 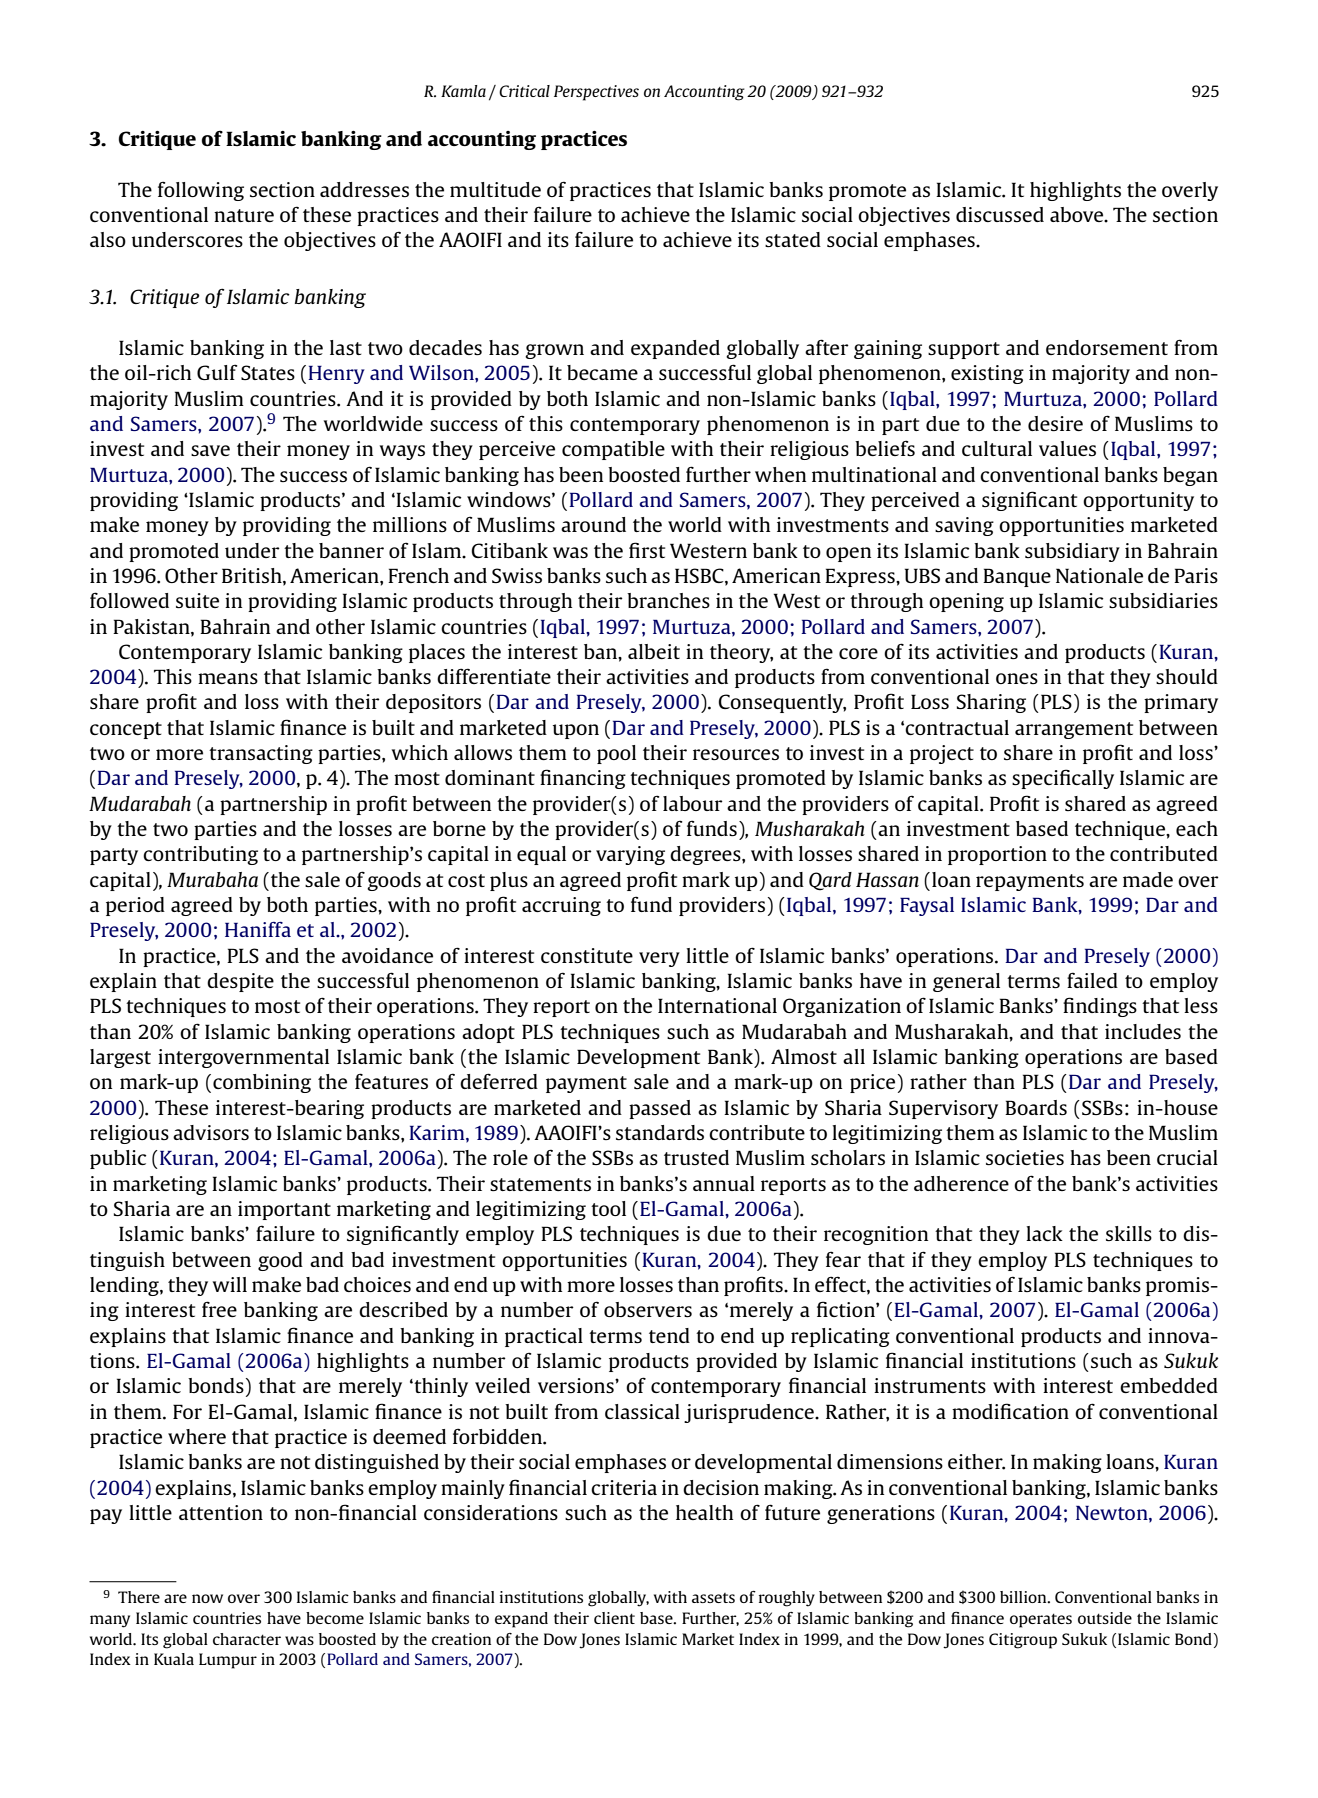 I want to click on save, so click(x=210, y=450).
